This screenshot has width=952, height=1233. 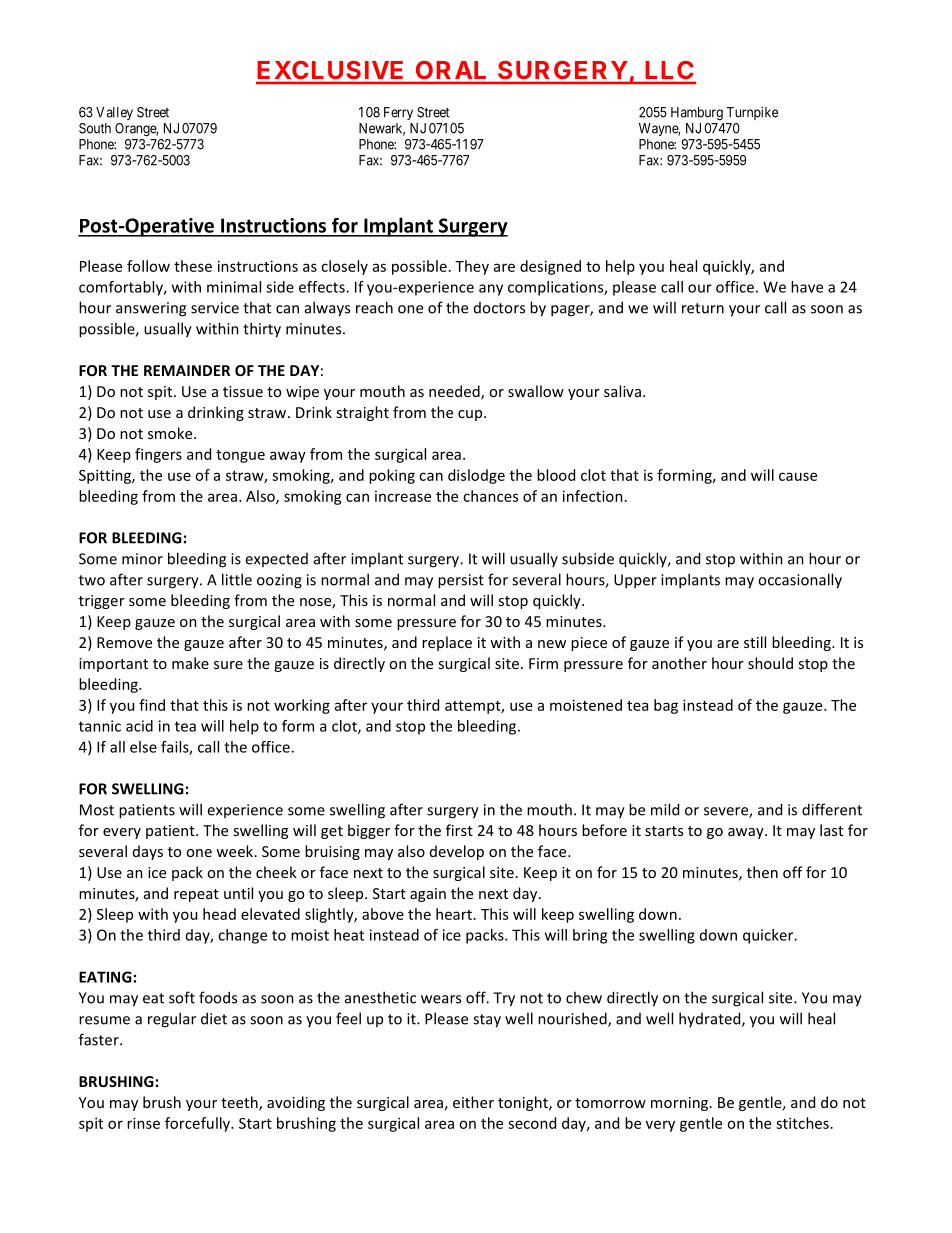 What do you see at coordinates (198, 1124) in the screenshot?
I see `forcefully` at bounding box center [198, 1124].
